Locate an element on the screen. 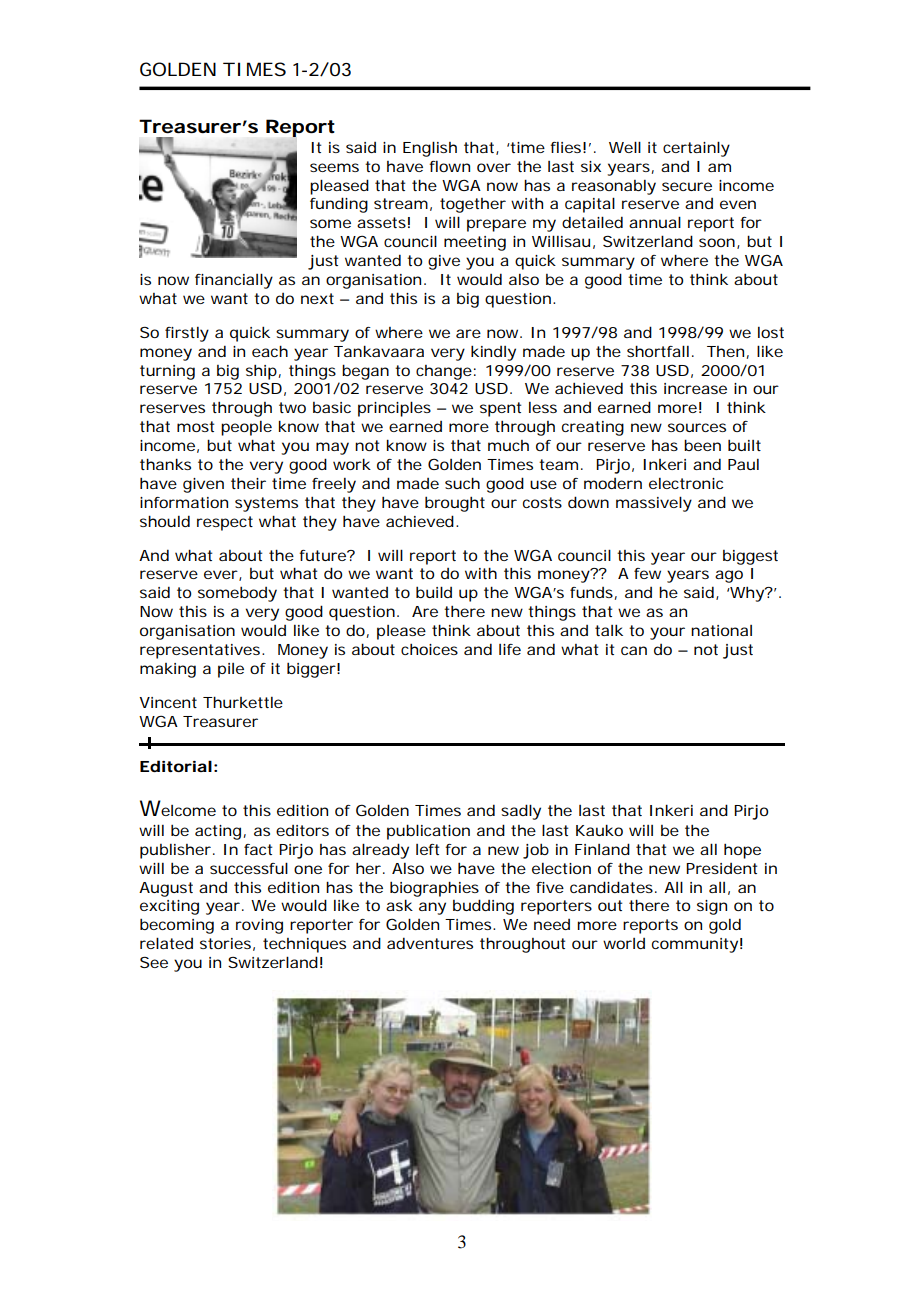 This screenshot has width=924, height=1308. sadly is located at coordinates (521, 812).
